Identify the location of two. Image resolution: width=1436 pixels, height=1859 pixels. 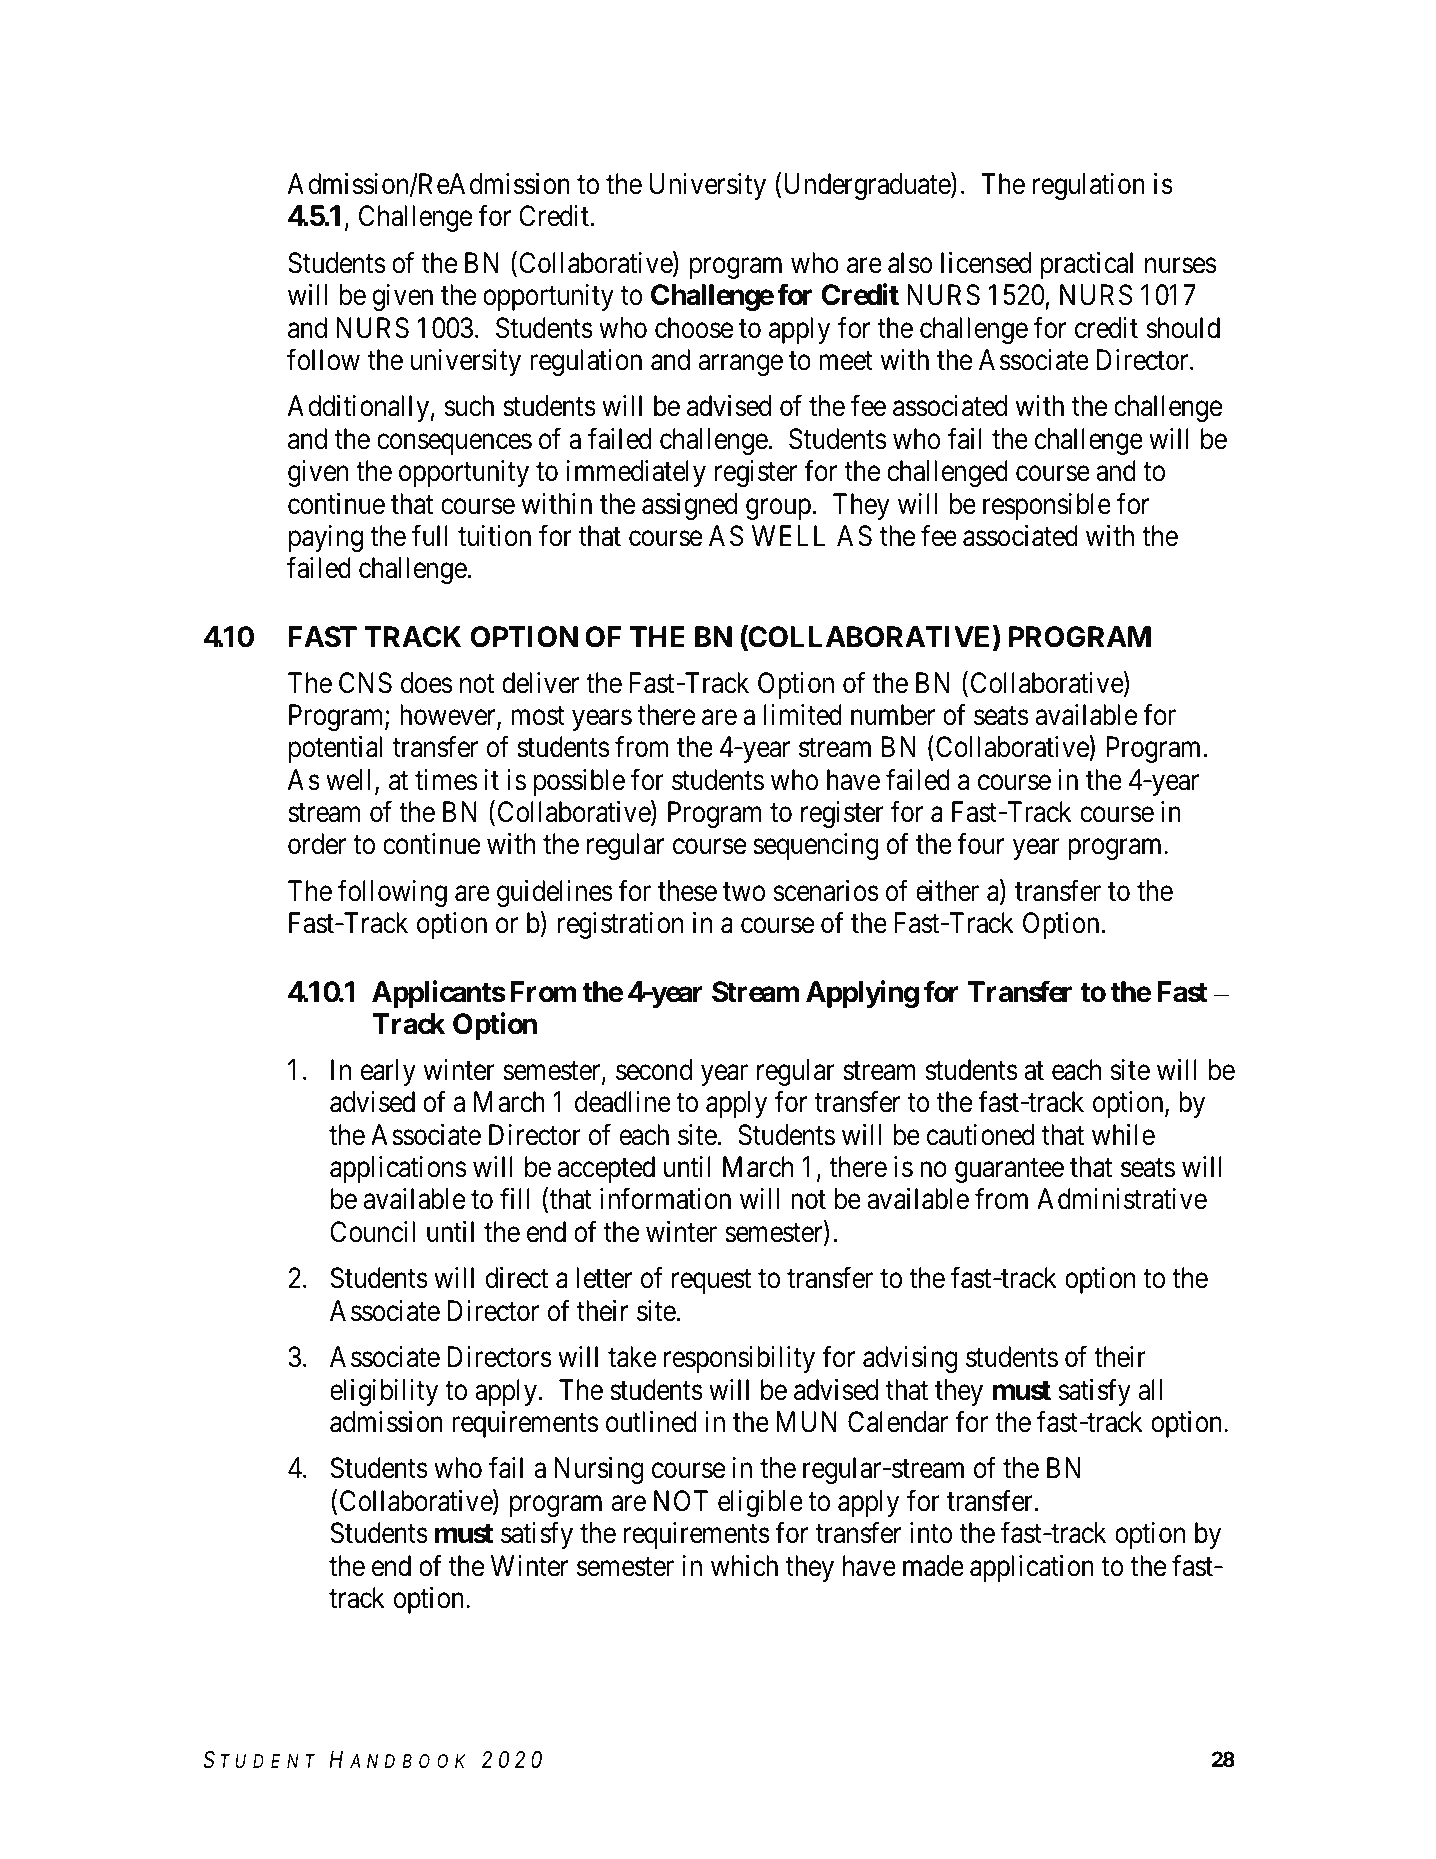
(744, 892).
